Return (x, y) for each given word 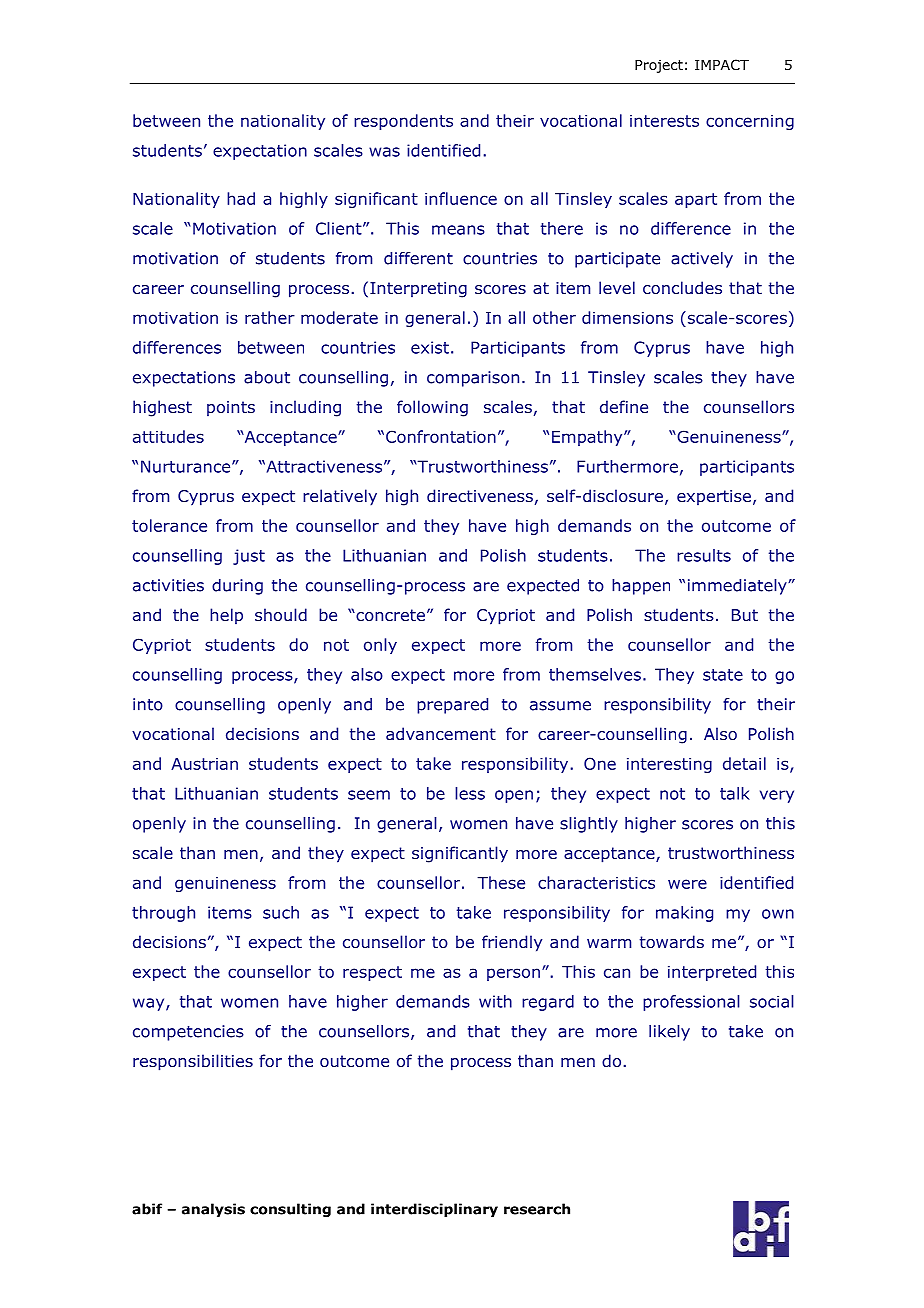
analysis (213, 1210)
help (226, 616)
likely (669, 1033)
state (723, 675)
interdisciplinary (434, 1210)
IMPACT (722, 64)
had (241, 198)
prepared (452, 706)
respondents (403, 122)
